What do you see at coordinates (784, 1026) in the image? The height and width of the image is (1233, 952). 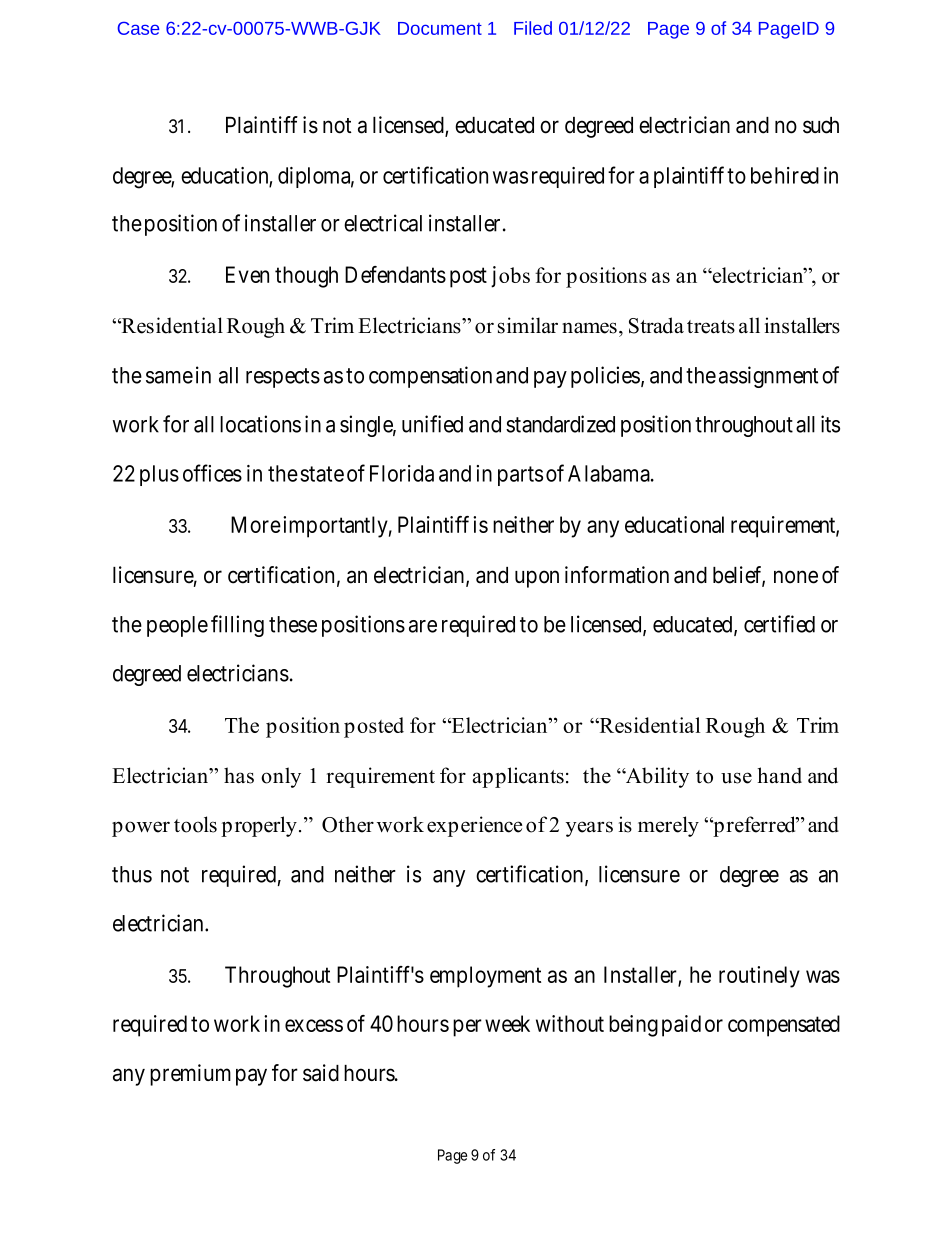 I see `compensated` at bounding box center [784, 1026].
